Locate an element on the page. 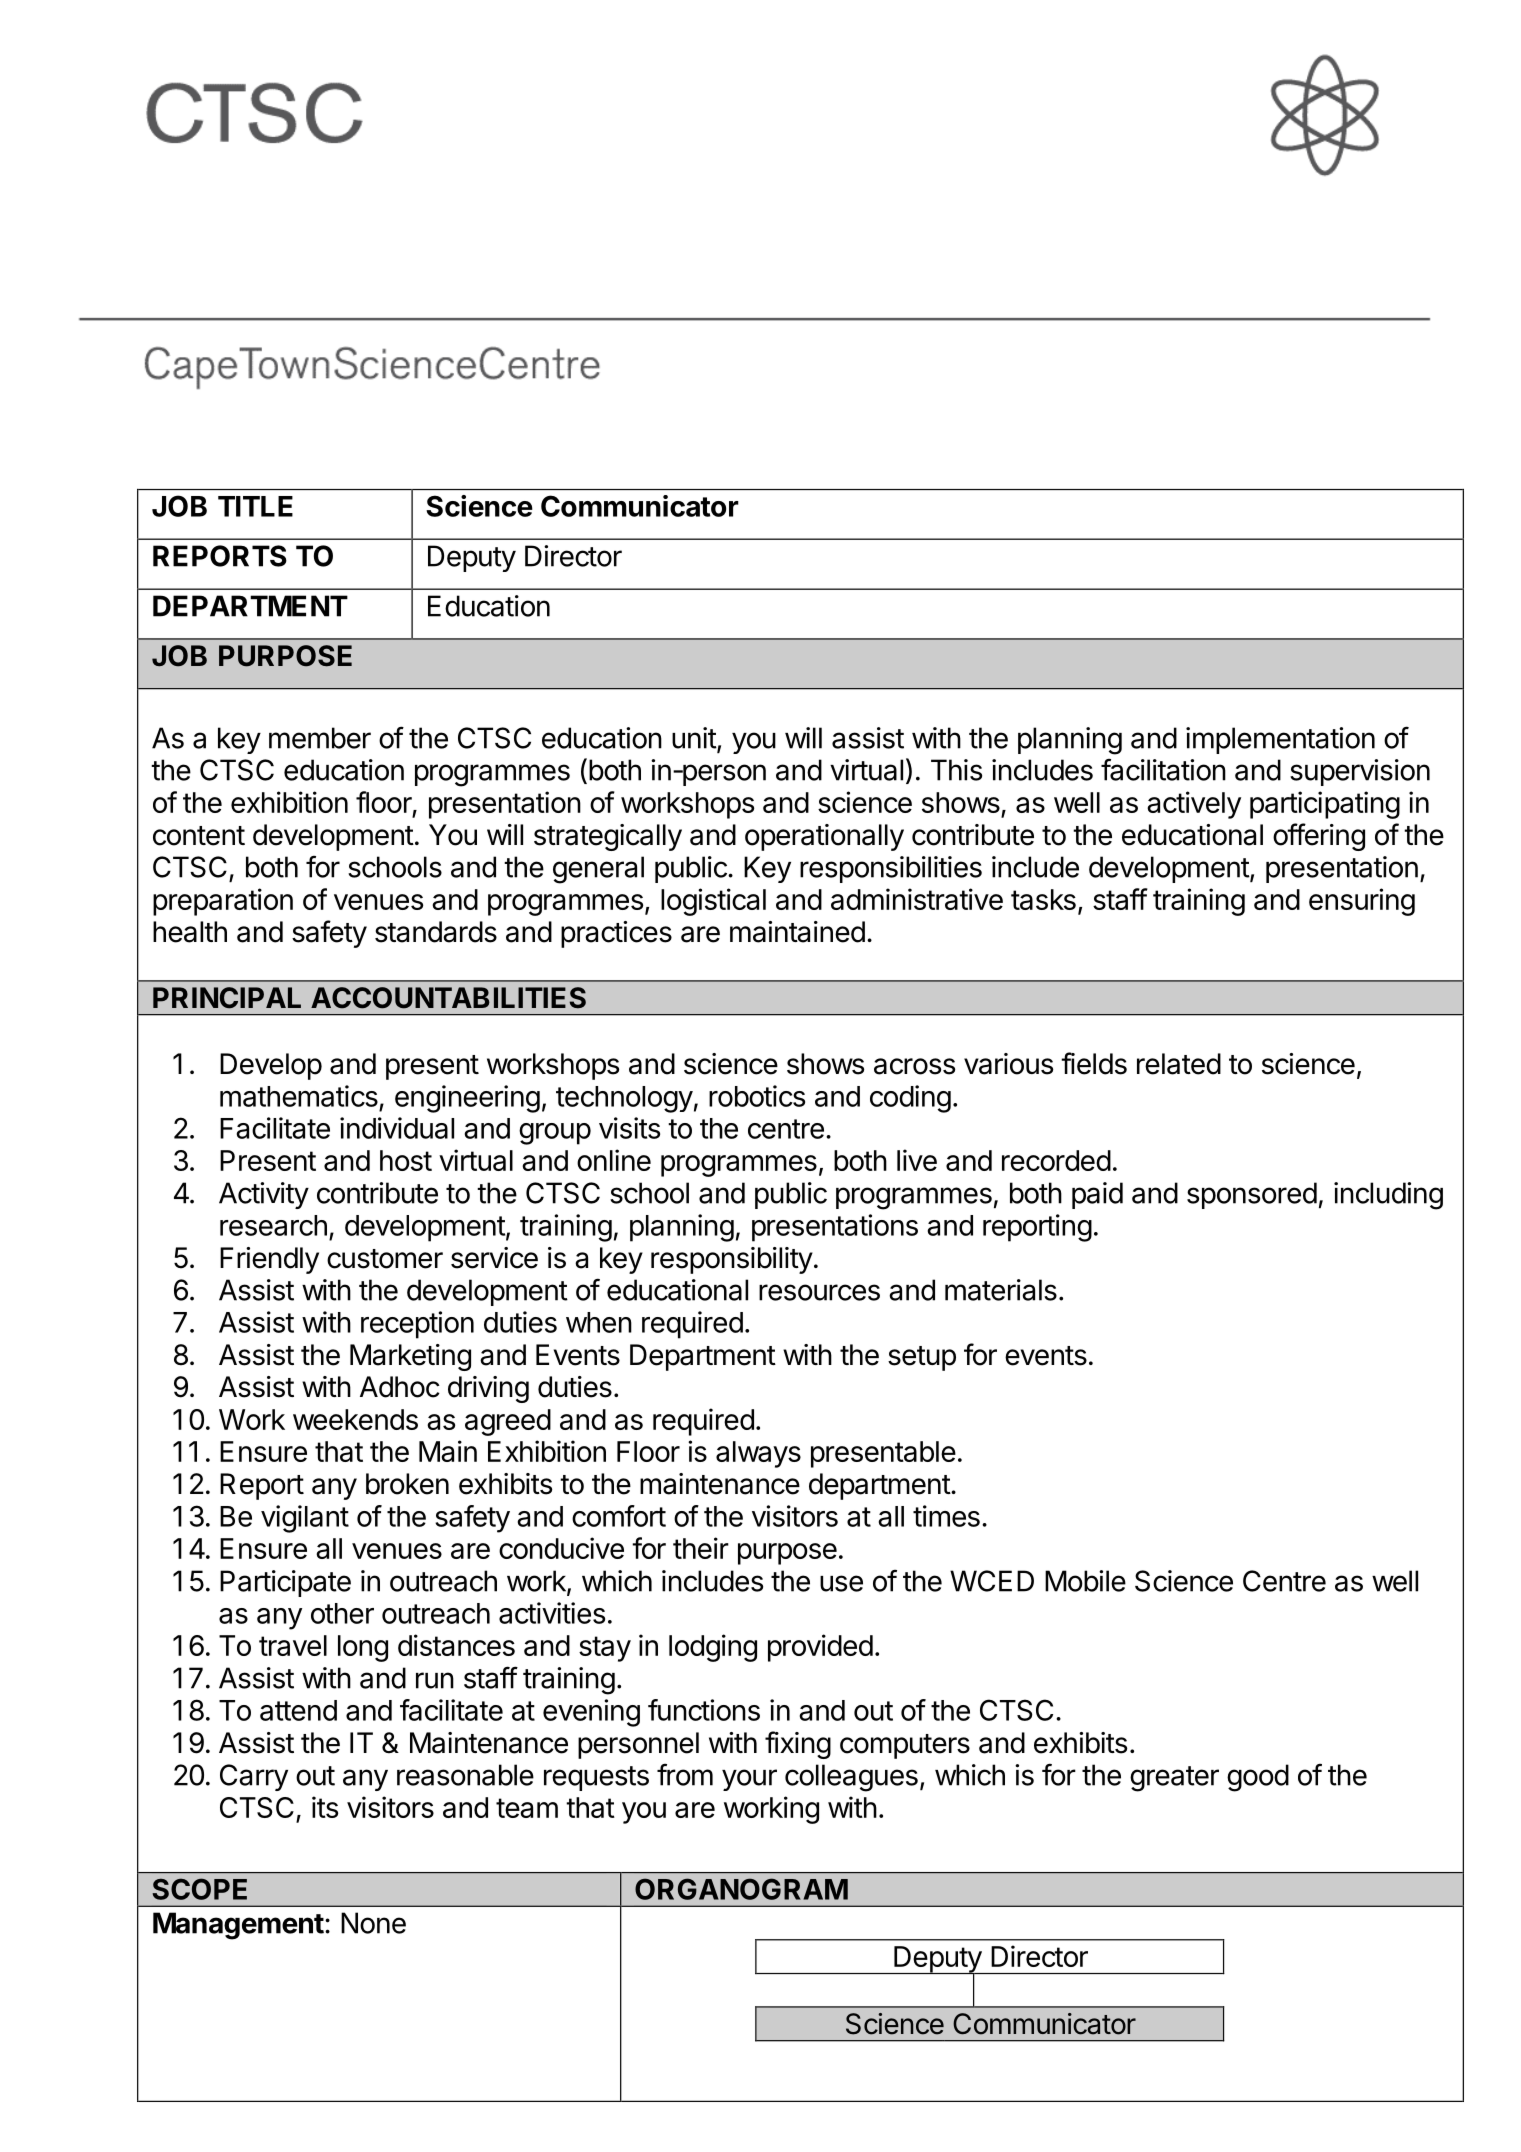 This image has width=1521, height=2152. implementation is located at coordinates (1280, 740).
